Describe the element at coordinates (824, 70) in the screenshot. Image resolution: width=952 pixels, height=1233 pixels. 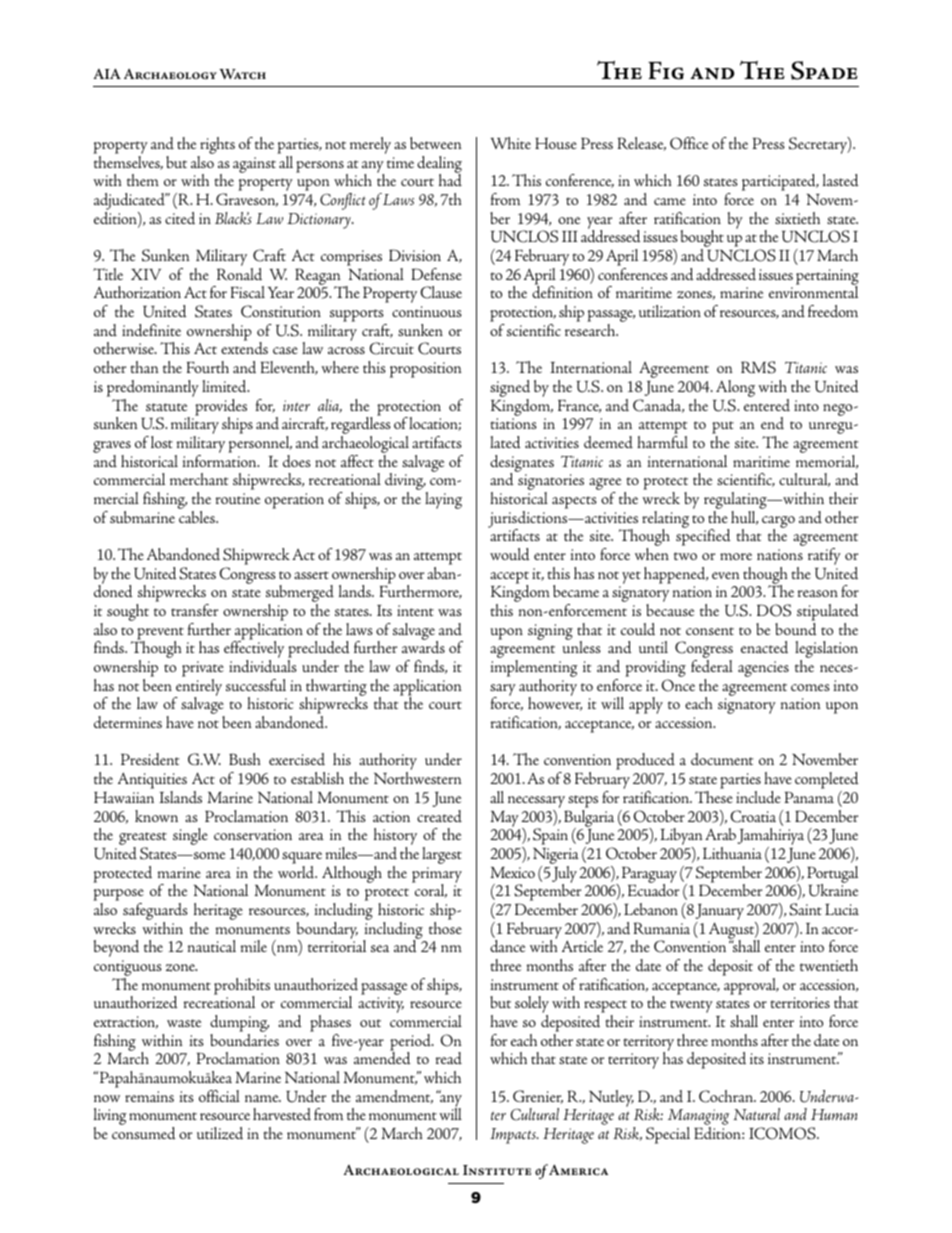
I see `Spade` at that location.
